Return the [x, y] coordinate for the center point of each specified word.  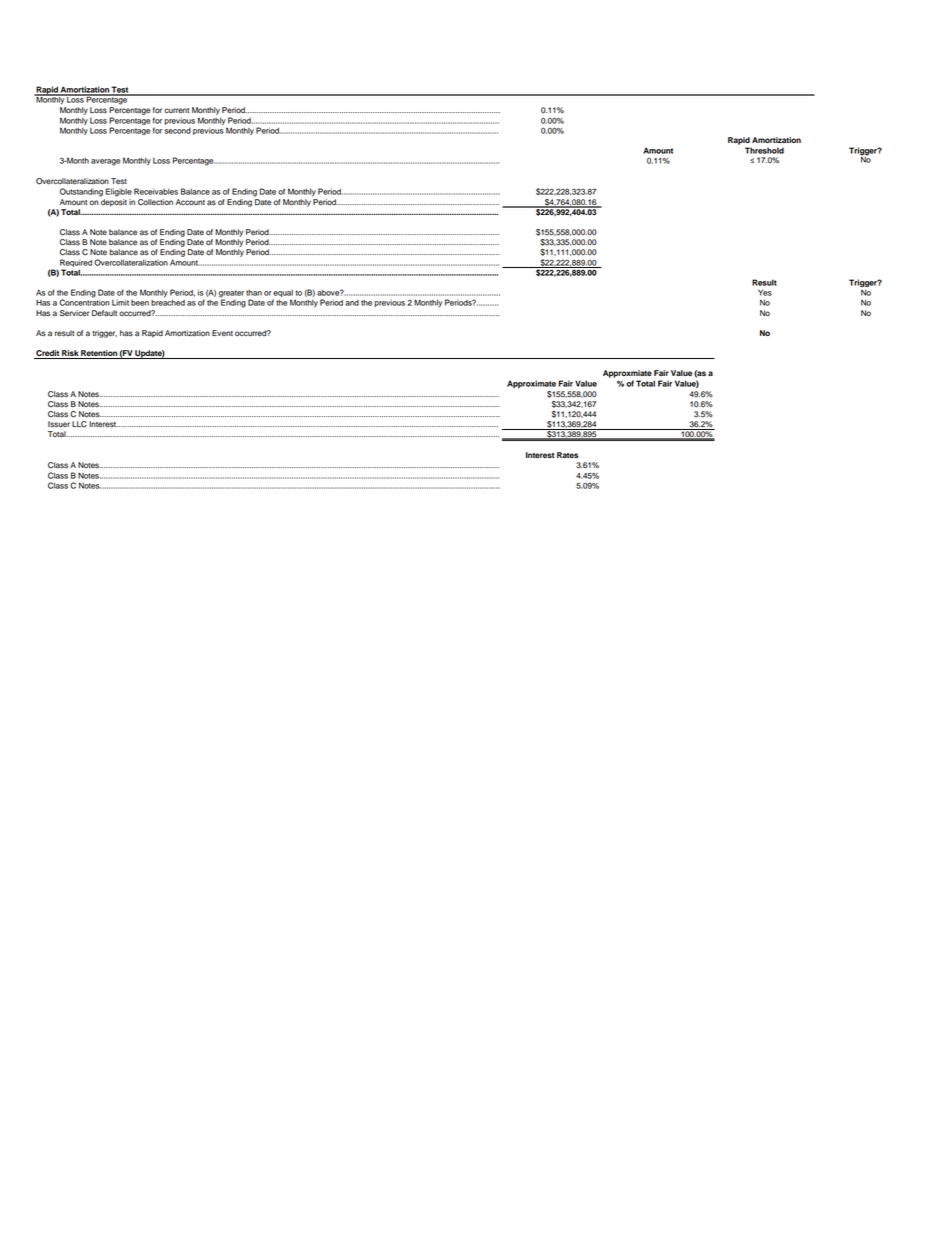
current [176, 111]
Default [104, 313]
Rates [567, 455]
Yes [765, 292]
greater [231, 295]
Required [76, 263]
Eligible [119, 192]
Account [190, 202]
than [254, 293]
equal [283, 295]
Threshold [764, 150]
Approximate [531, 384]
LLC [79, 424]
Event [222, 333]
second [177, 131]
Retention [99, 354]
